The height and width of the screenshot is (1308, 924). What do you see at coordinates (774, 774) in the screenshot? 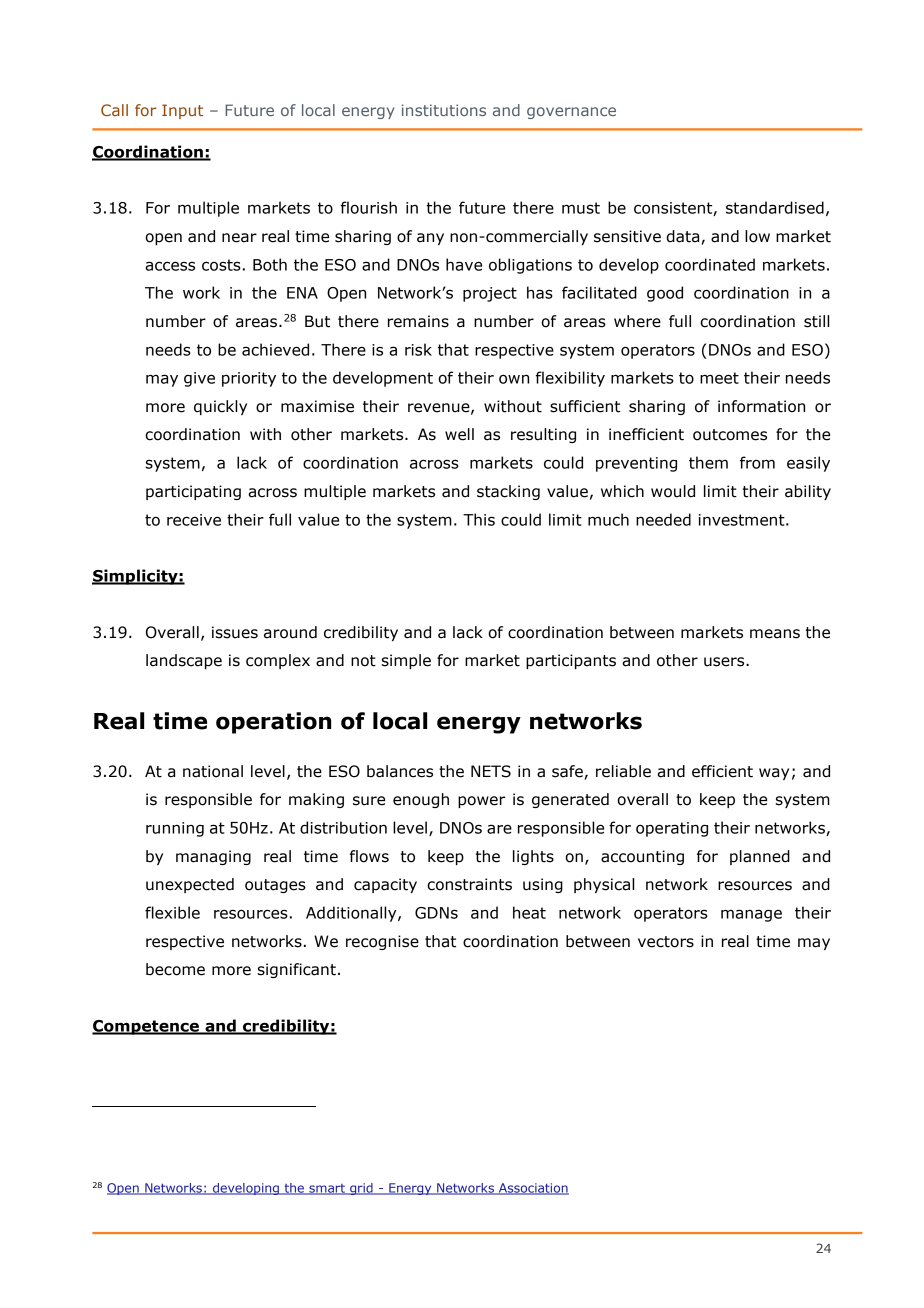
I see `way` at bounding box center [774, 774].
